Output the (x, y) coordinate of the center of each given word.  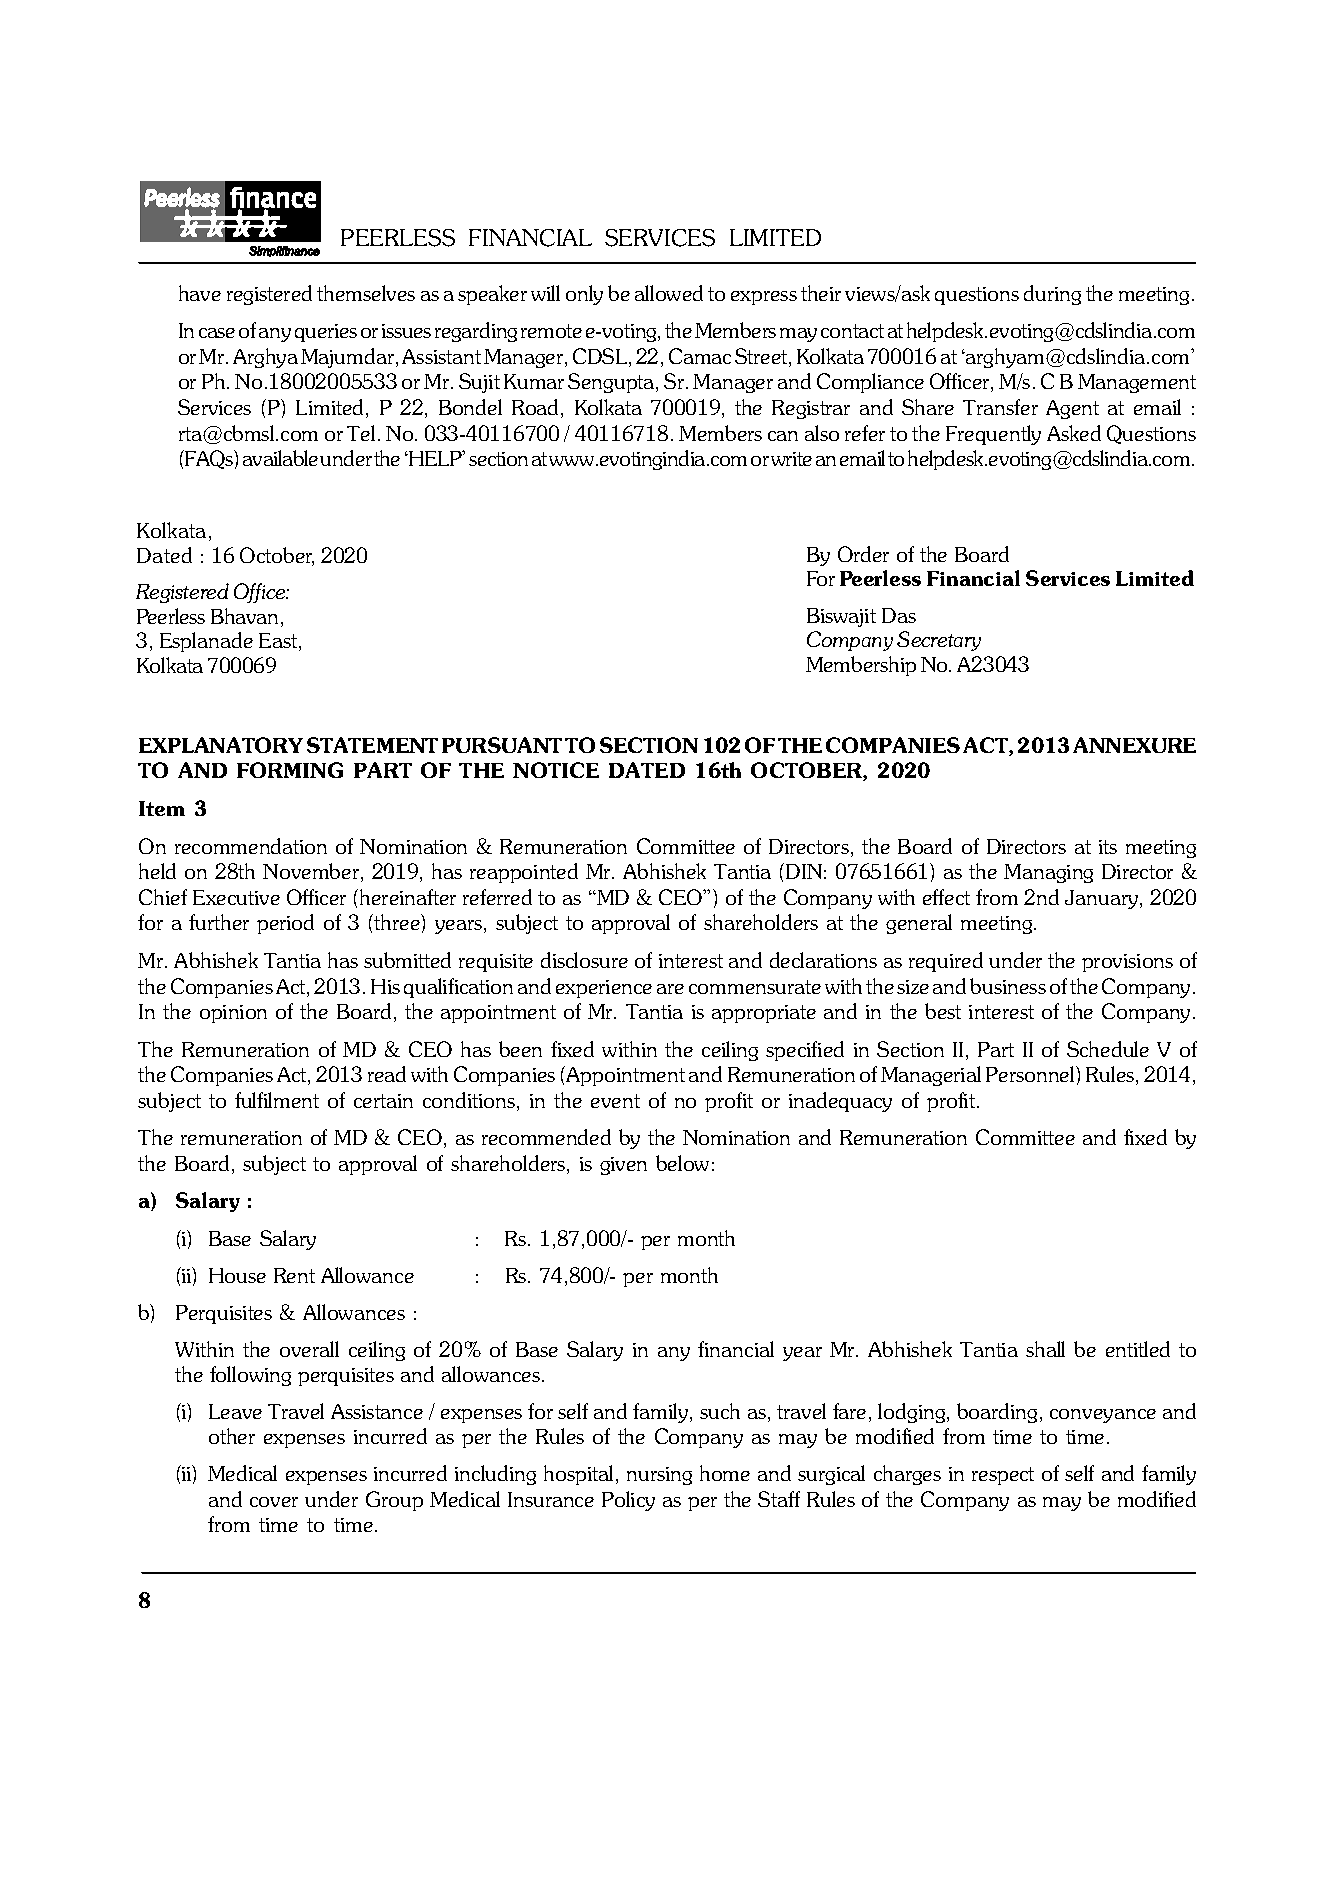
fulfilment (277, 1100)
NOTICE (556, 770)
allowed (669, 293)
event (615, 1101)
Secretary (939, 641)
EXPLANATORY (221, 745)
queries (326, 333)
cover (274, 1502)
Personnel (1031, 1074)
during (1052, 295)
